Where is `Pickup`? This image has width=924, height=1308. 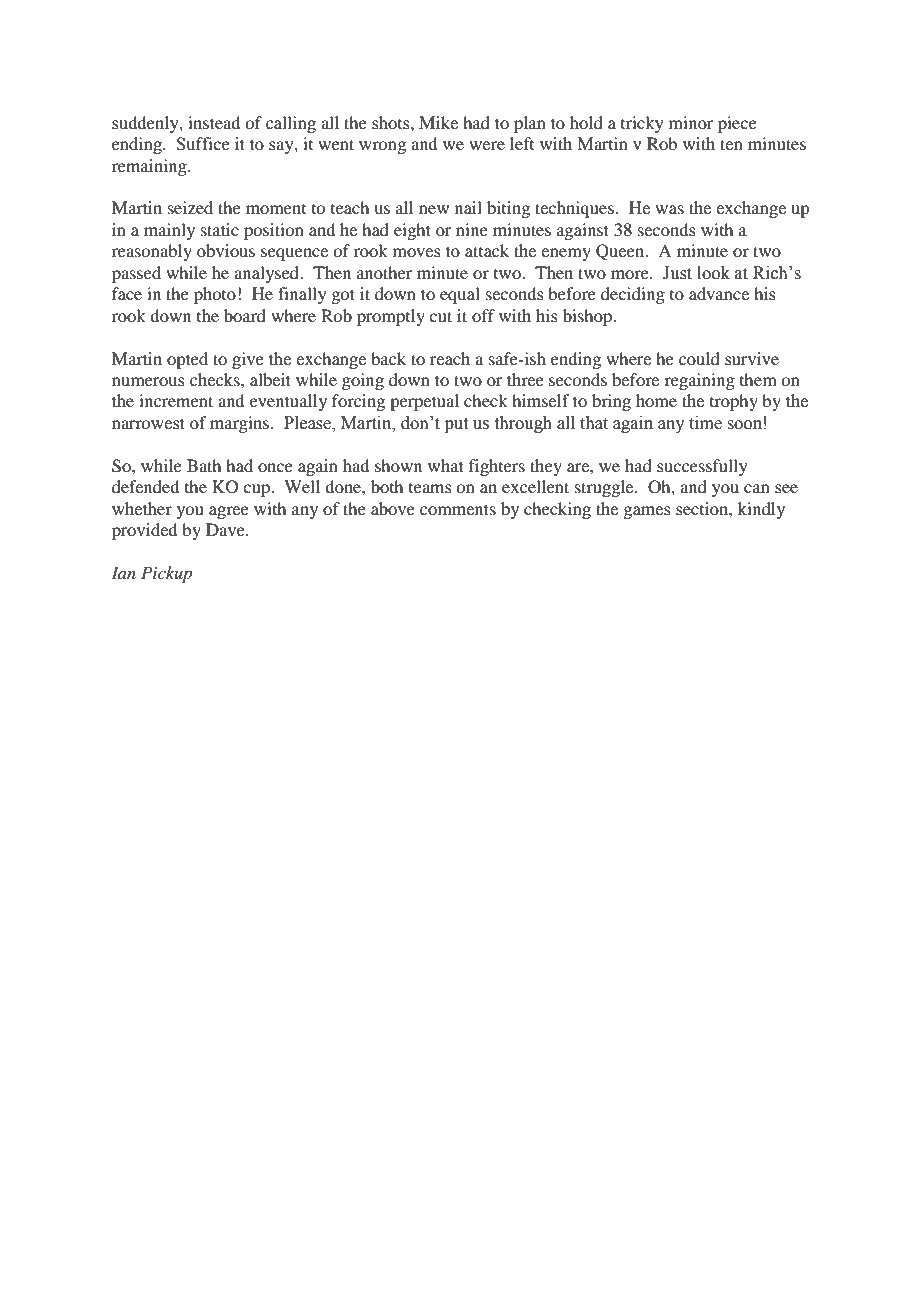 Pickup is located at coordinates (166, 574).
